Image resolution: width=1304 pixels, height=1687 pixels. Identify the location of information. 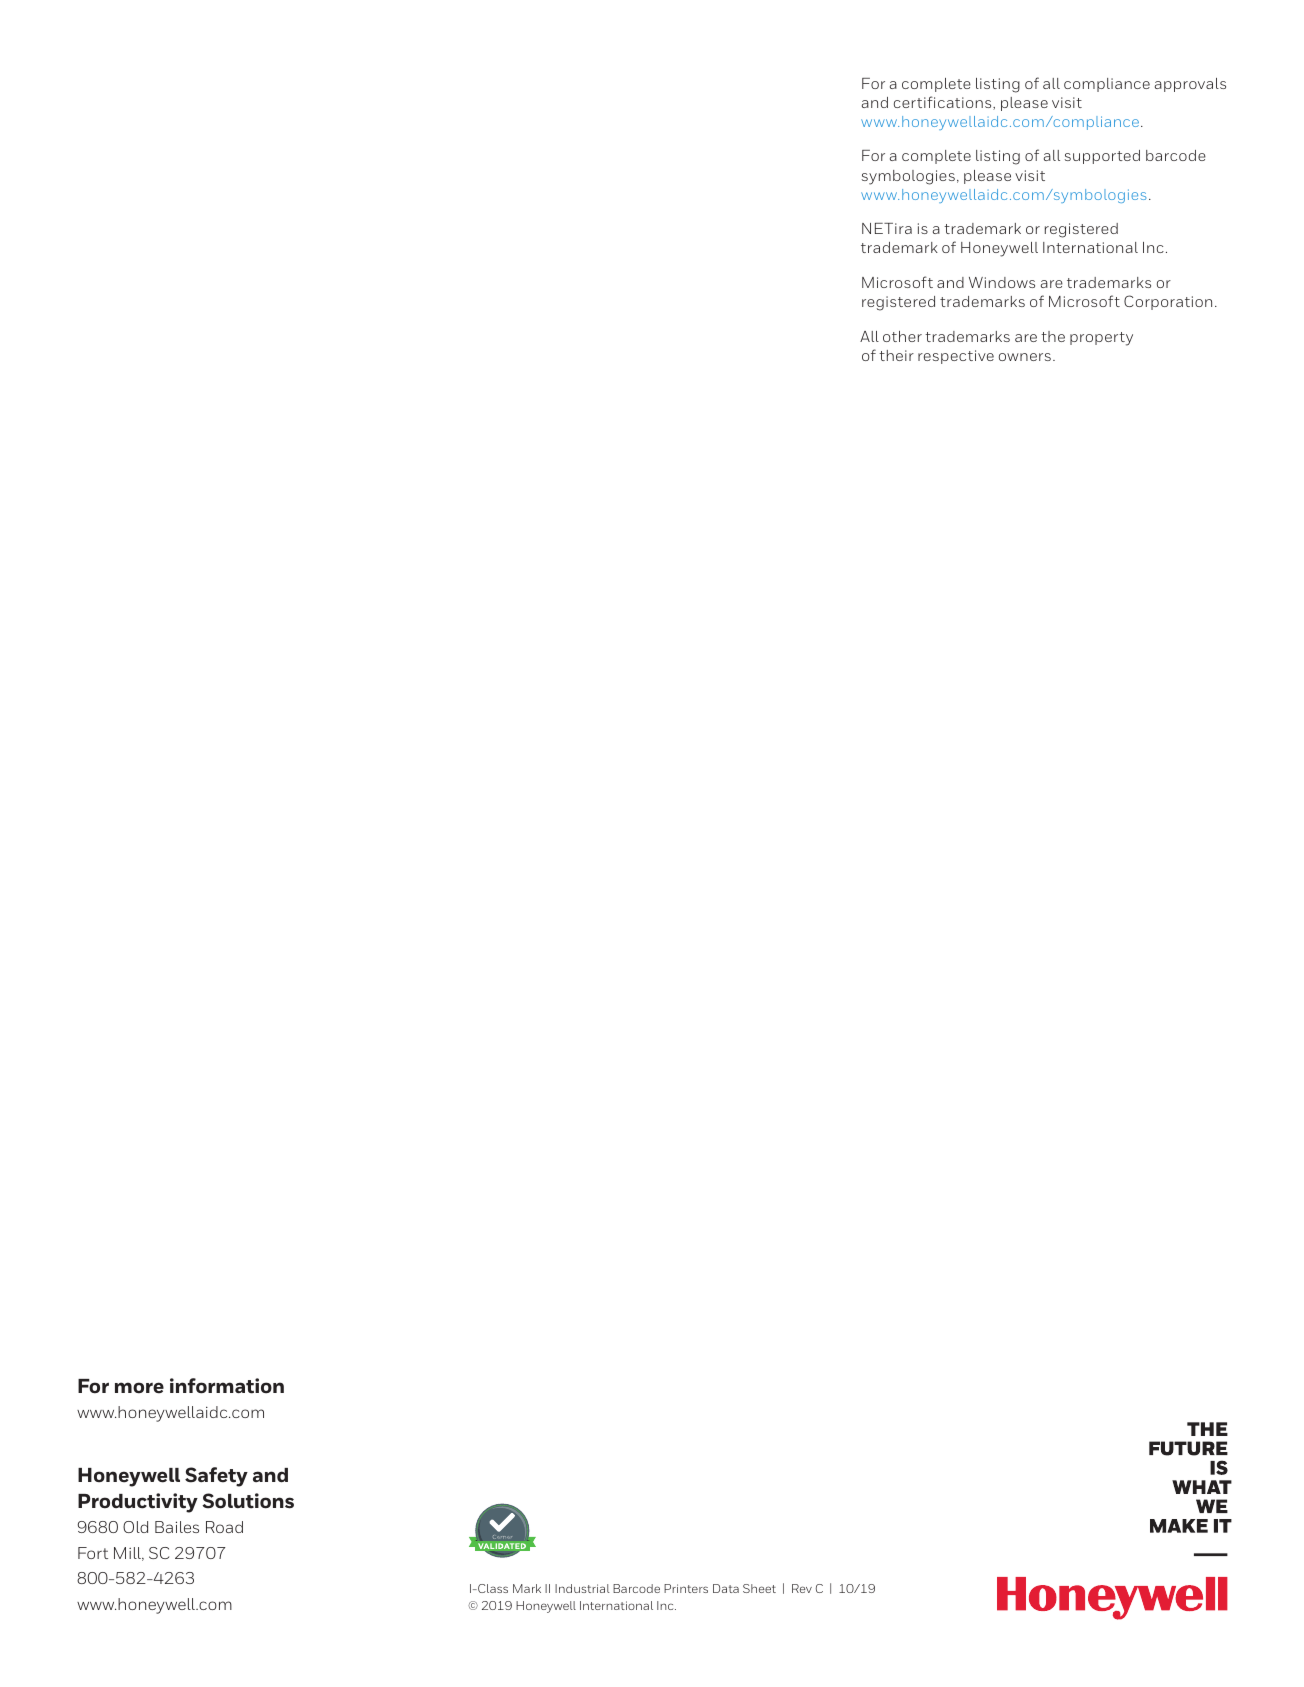
(227, 1386).
